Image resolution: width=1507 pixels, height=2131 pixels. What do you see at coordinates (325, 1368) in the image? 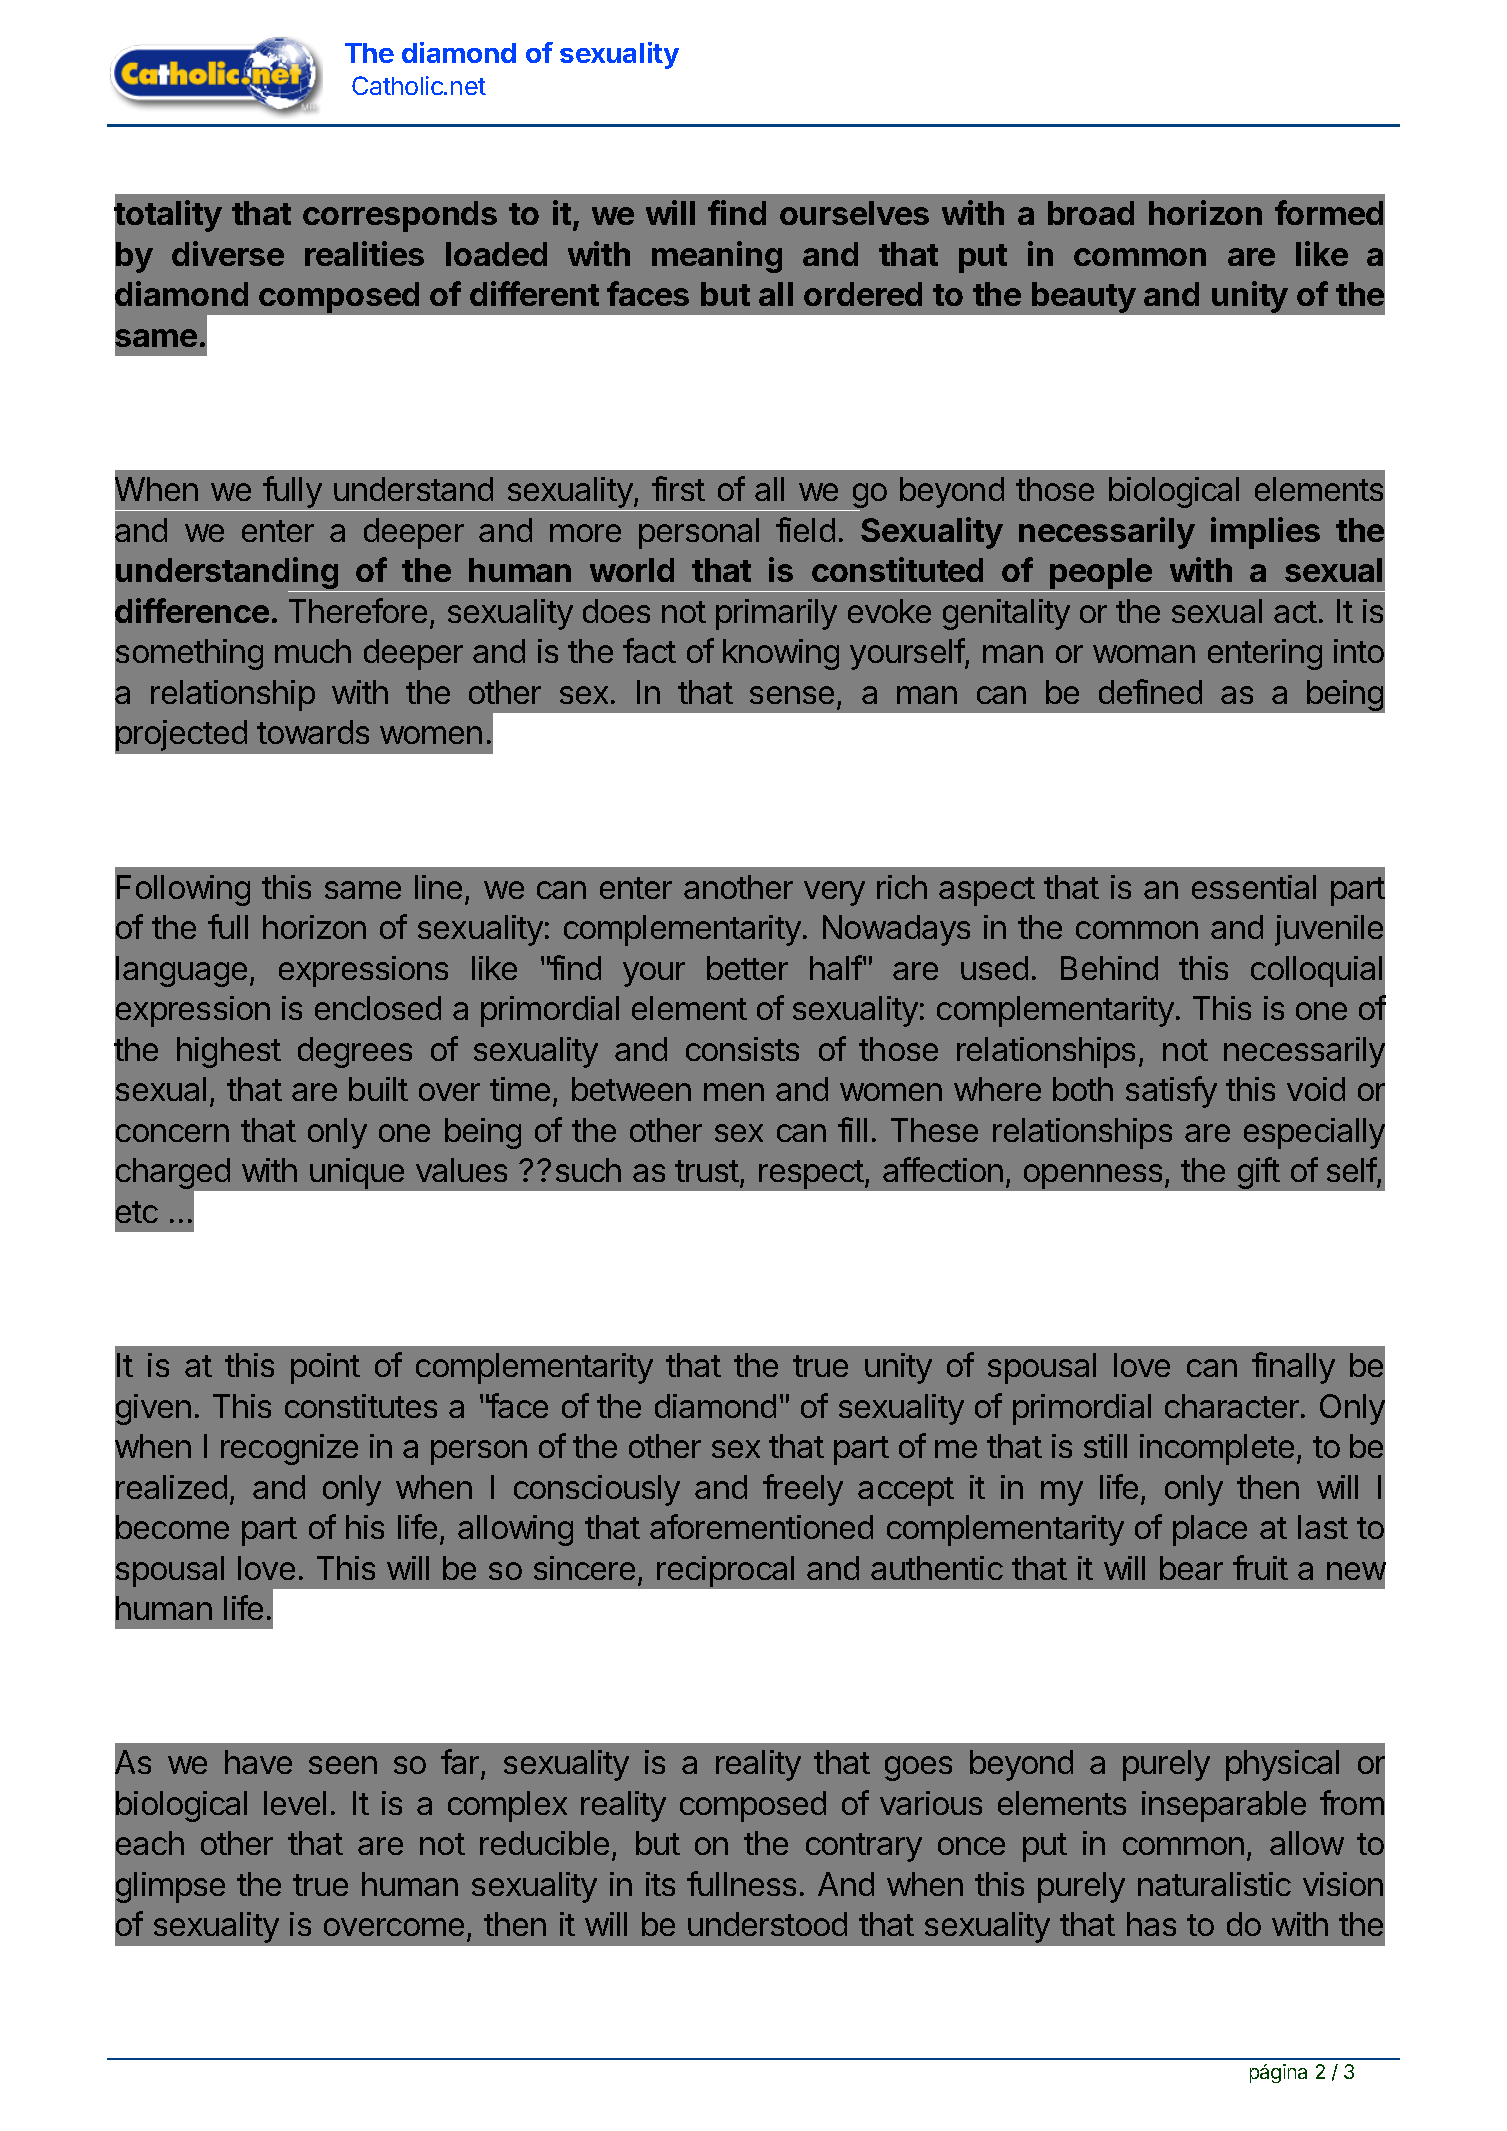
I see `point` at bounding box center [325, 1368].
